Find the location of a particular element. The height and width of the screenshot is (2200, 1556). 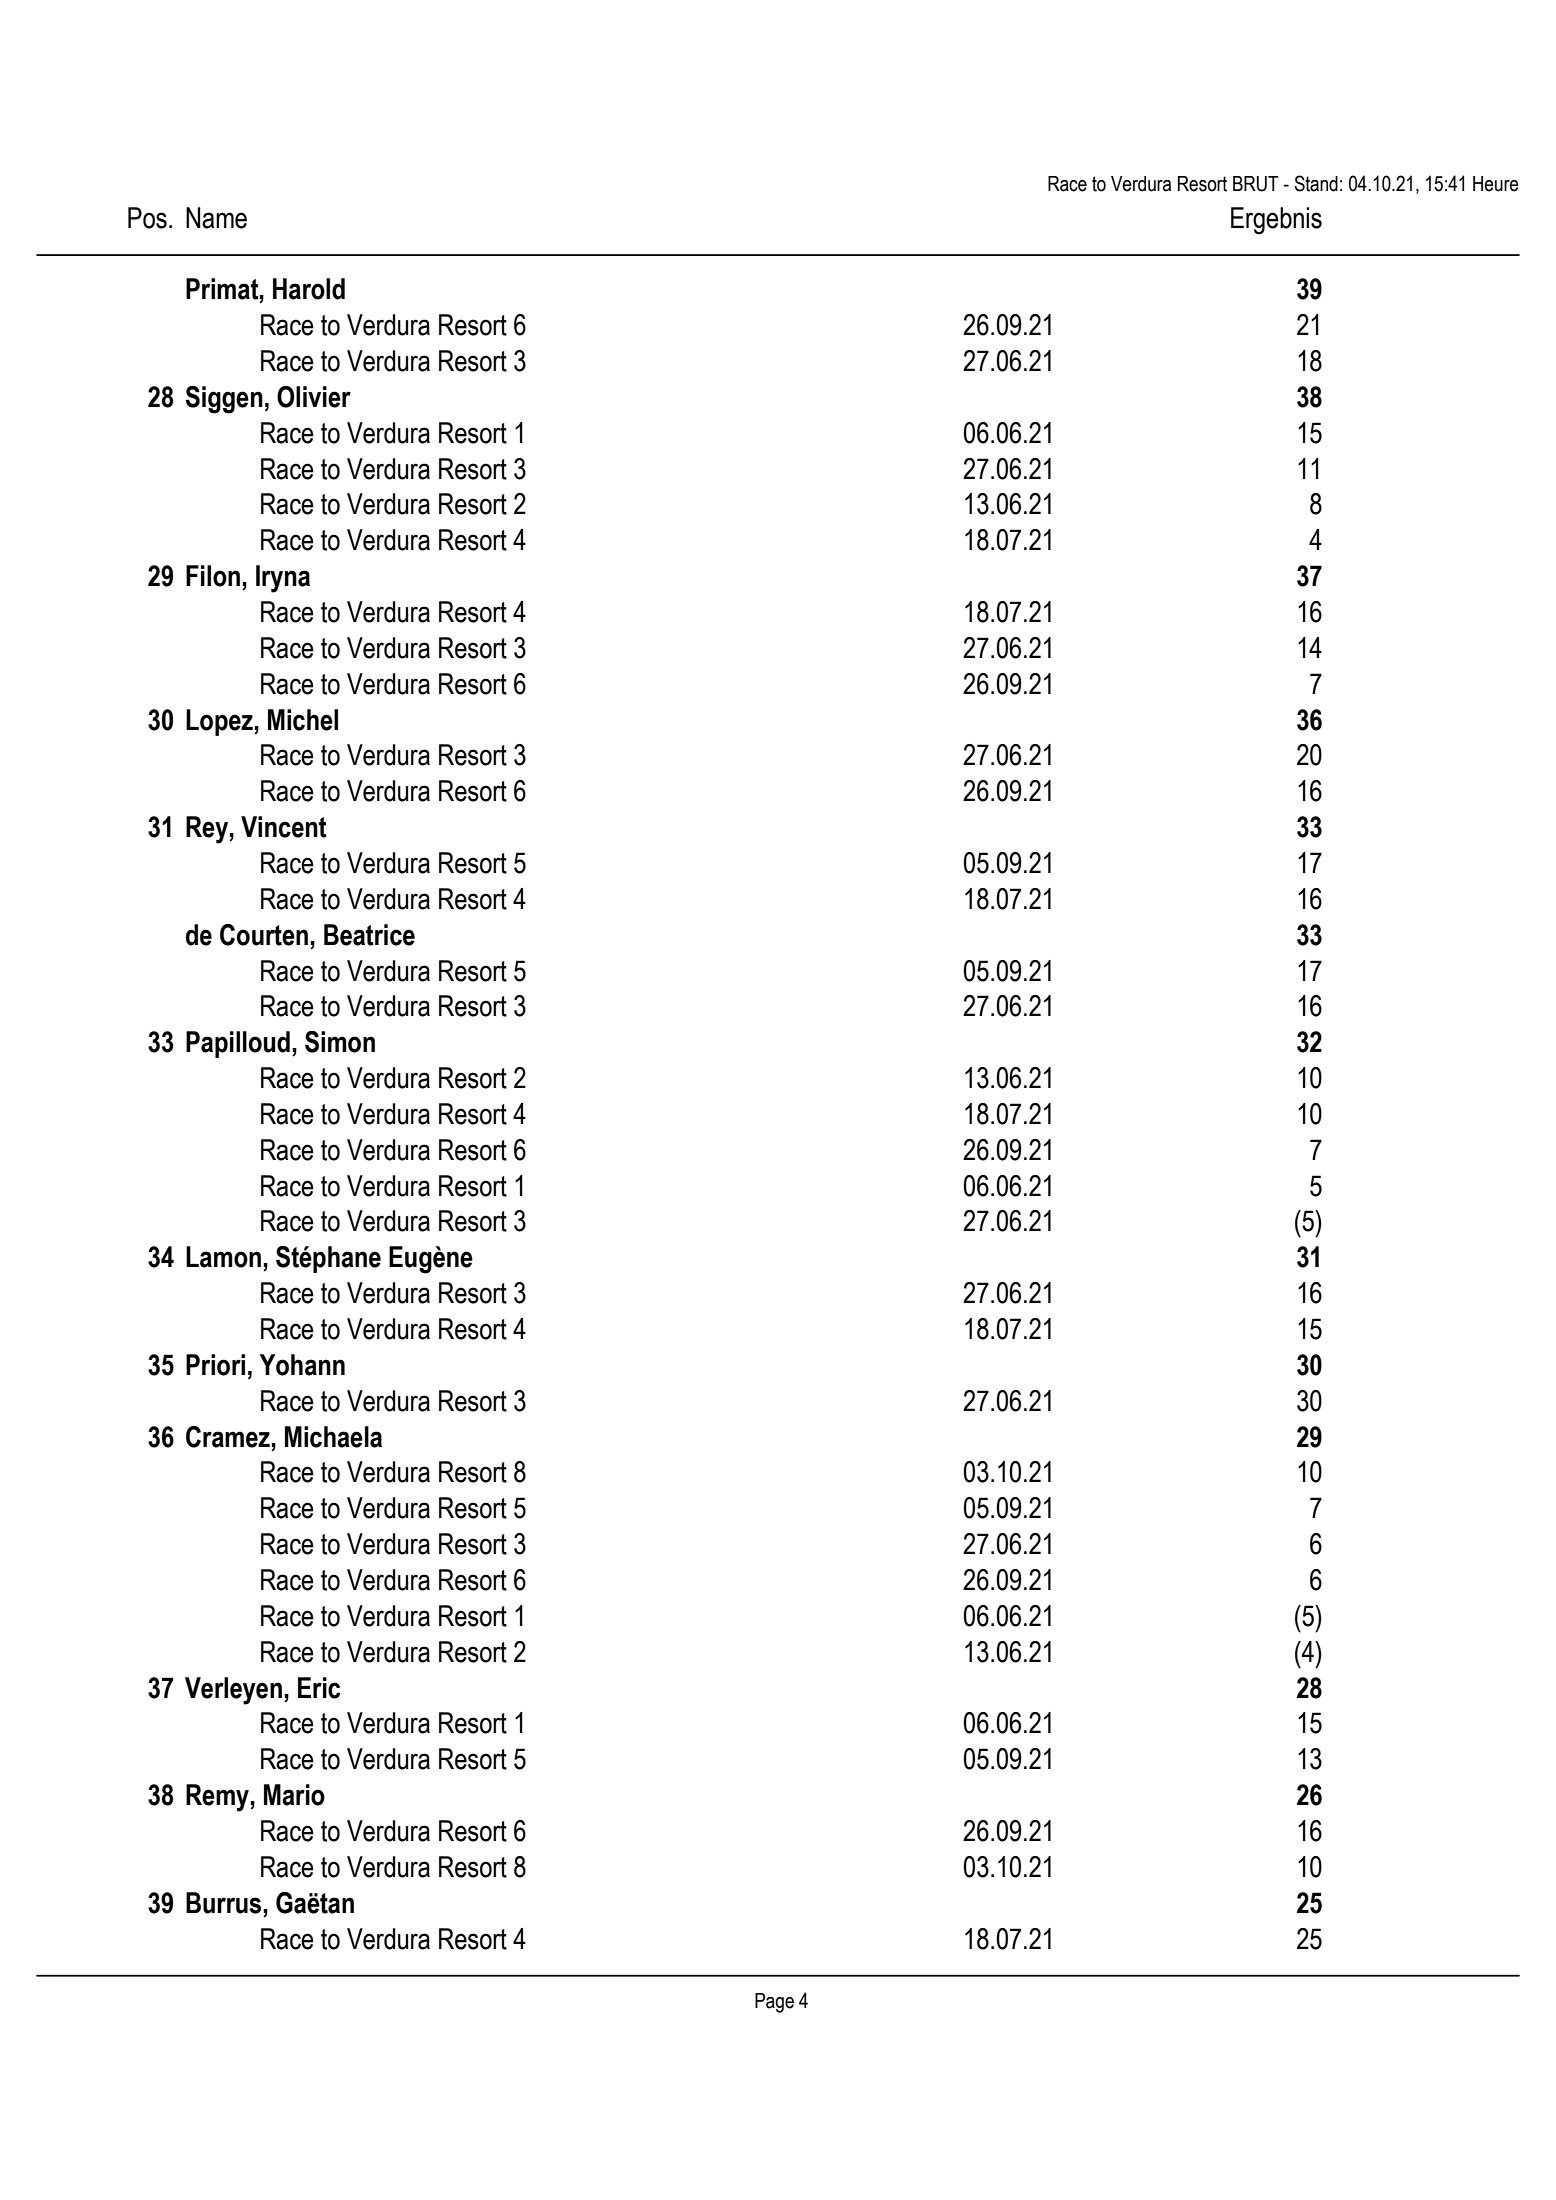

Michaela is located at coordinates (333, 1437).
